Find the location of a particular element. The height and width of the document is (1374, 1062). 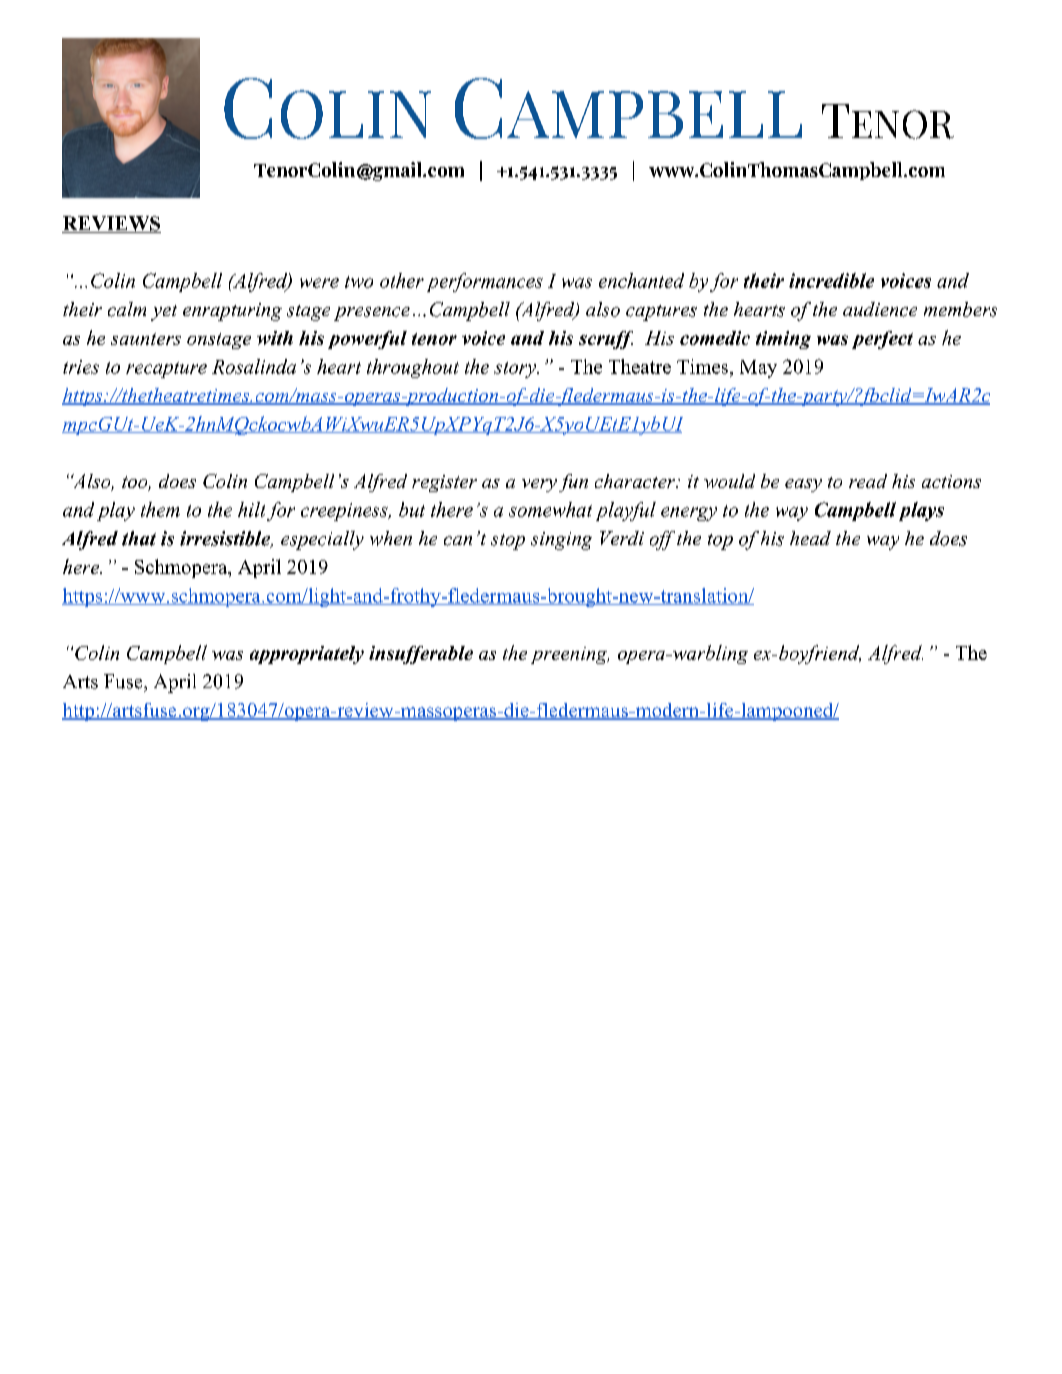

incredible is located at coordinates (831, 280).
